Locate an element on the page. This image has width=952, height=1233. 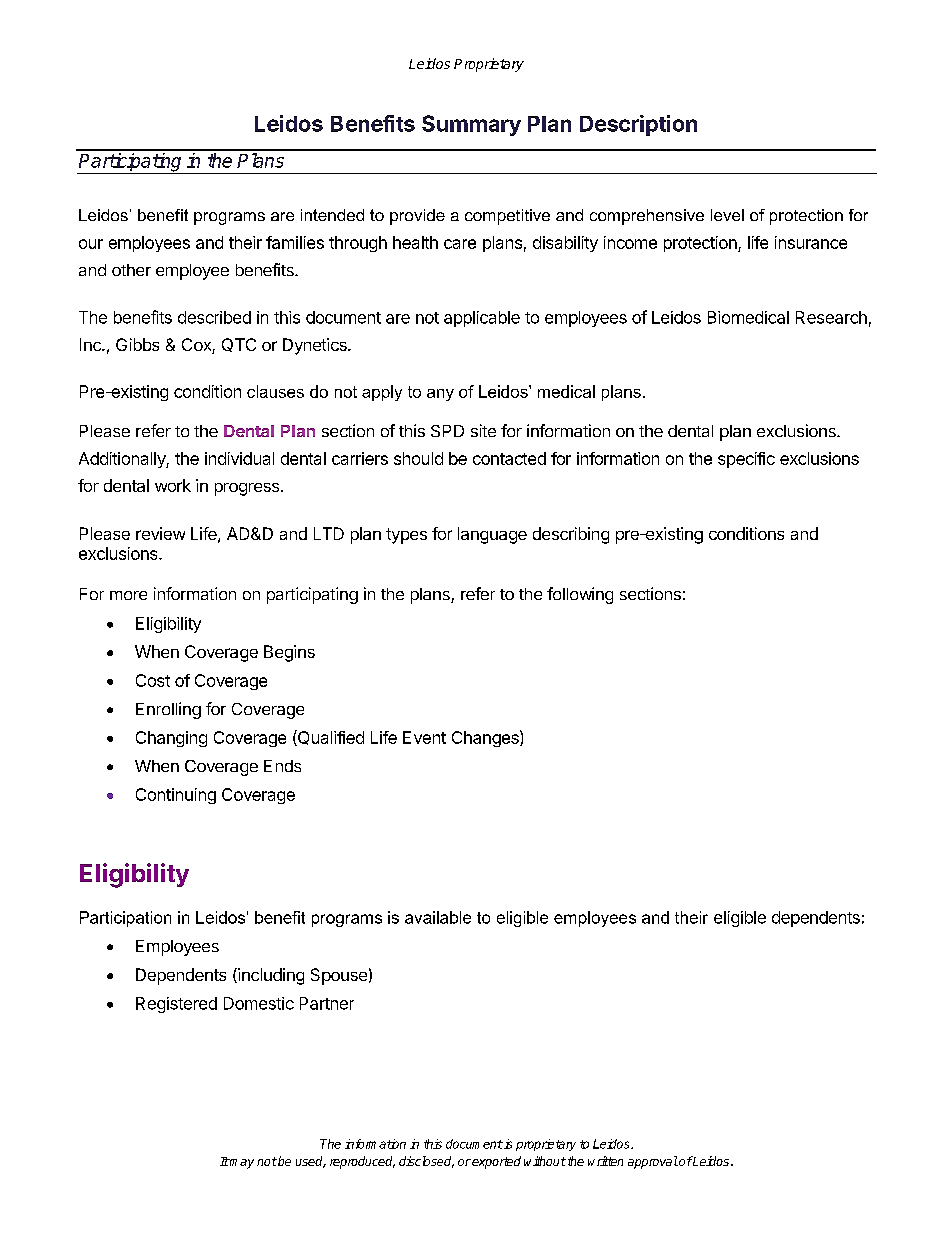
Event is located at coordinates (424, 737).
